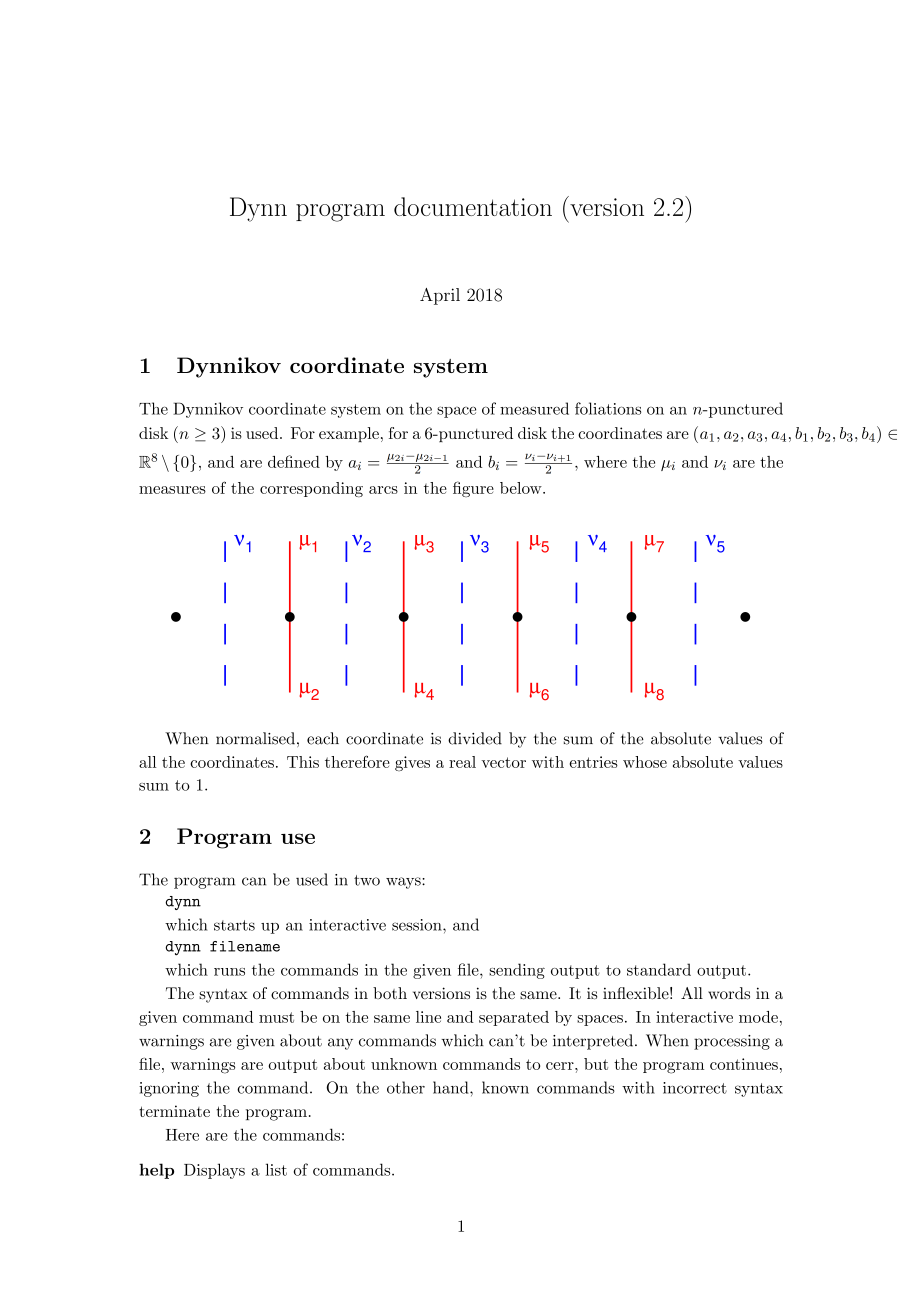 The width and height of the page is (924, 1308). What do you see at coordinates (255, 738) in the page?
I see `normalised` at bounding box center [255, 738].
